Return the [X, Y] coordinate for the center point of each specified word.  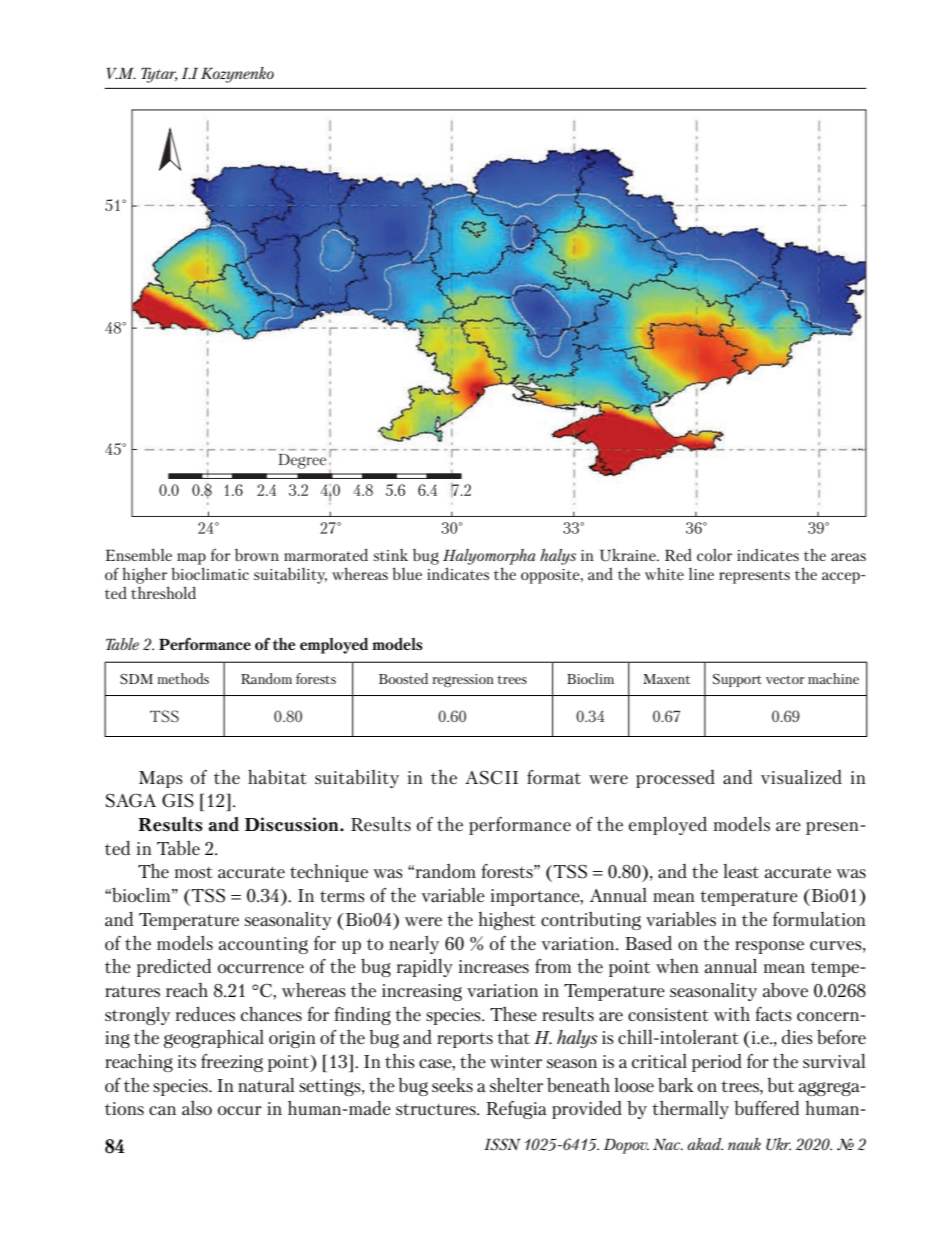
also [197, 1108]
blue [407, 573]
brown [257, 554]
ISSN [502, 1144]
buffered [766, 1107]
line [701, 573]
